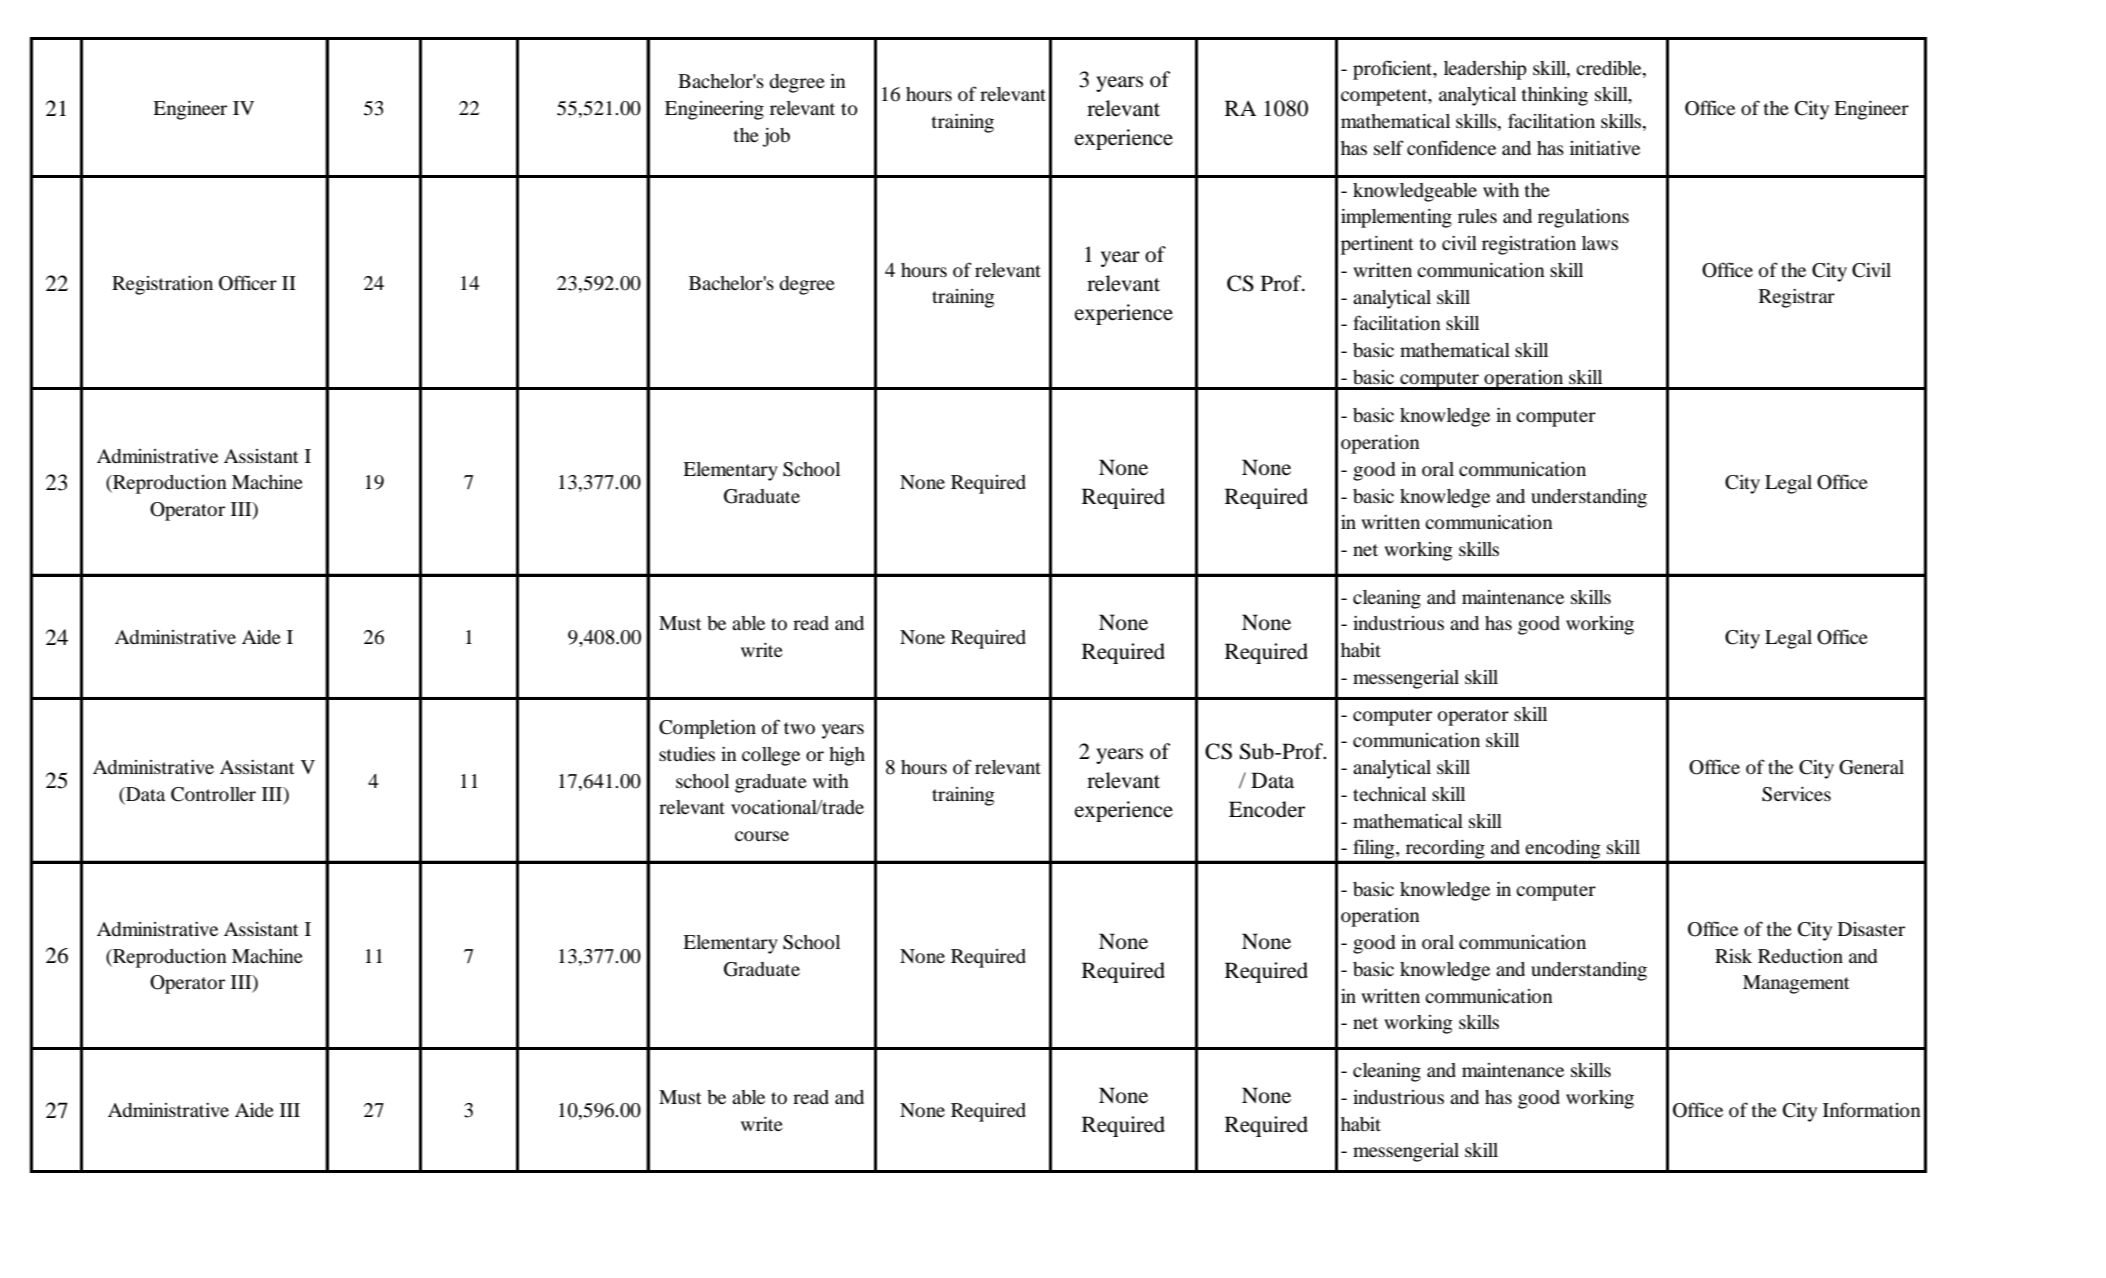  What do you see at coordinates (776, 137) in the page?
I see `job` at bounding box center [776, 137].
